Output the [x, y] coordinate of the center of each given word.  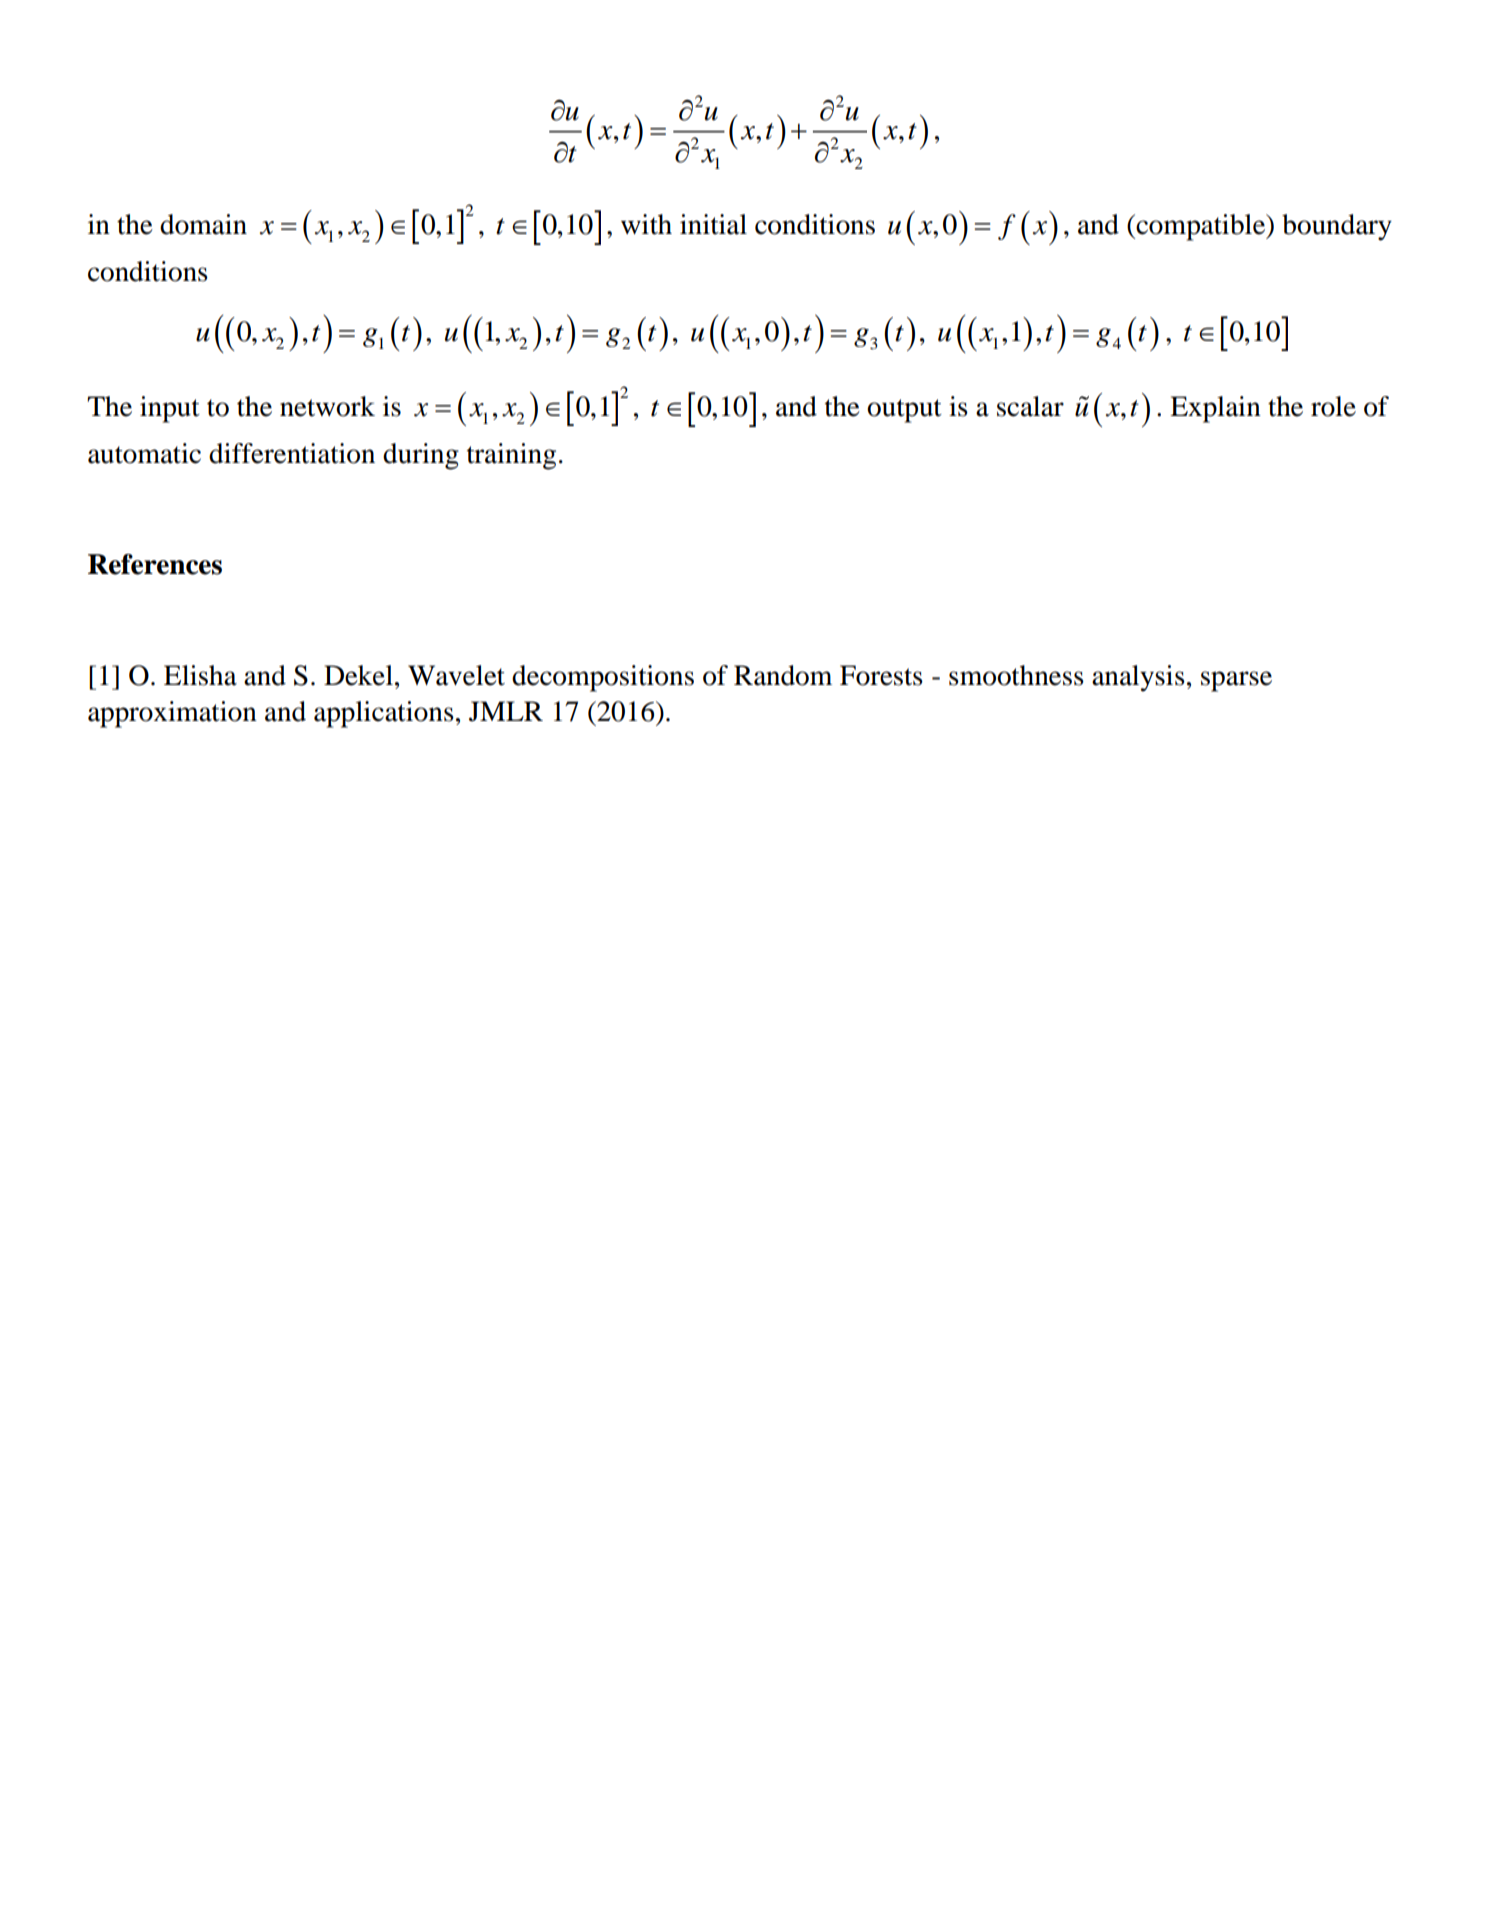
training [511, 456]
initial [713, 224]
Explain [1215, 409]
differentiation [292, 453]
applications [384, 714]
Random [783, 675]
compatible [1201, 227]
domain [203, 224]
